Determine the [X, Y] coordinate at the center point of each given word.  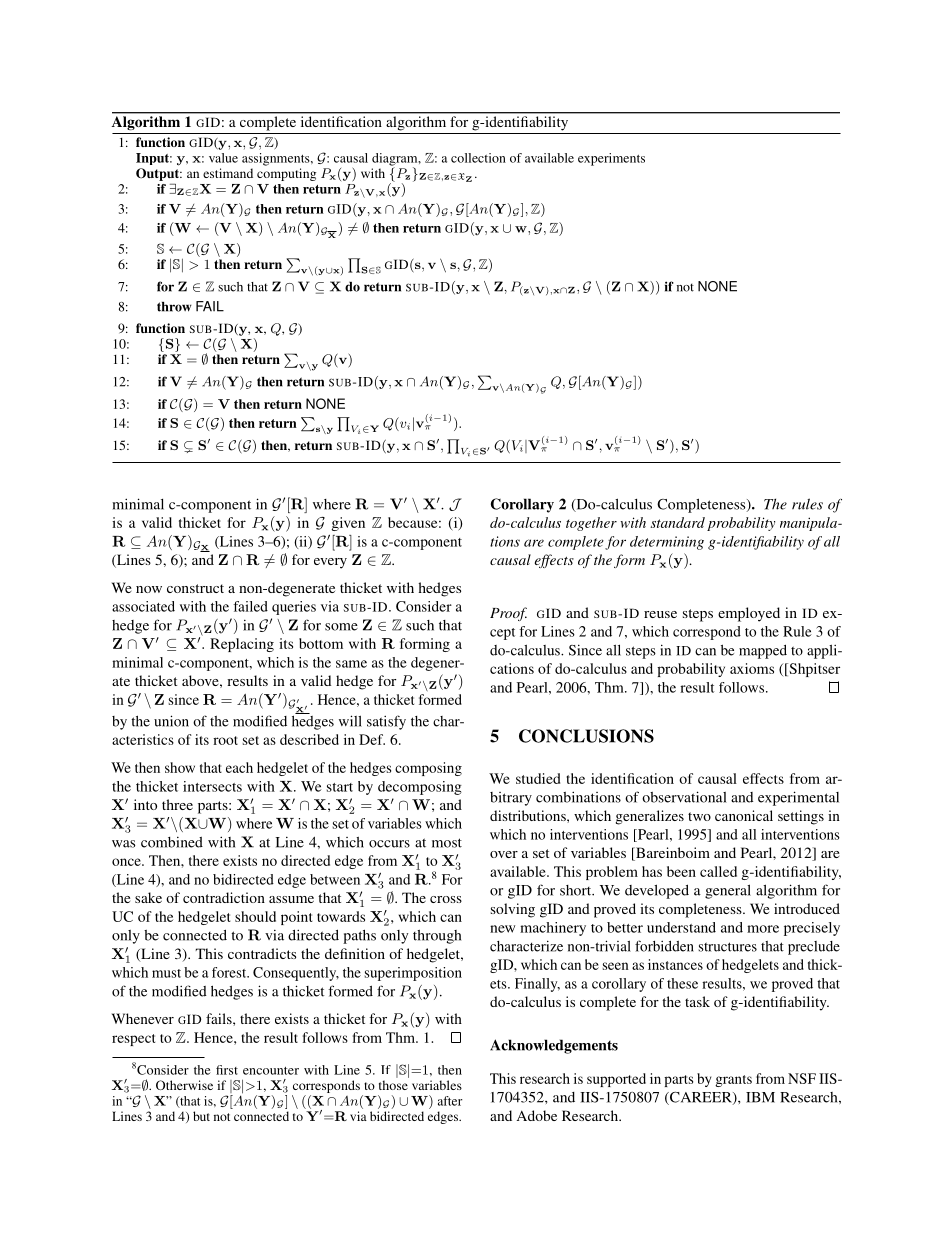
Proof [508, 614]
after [450, 1101]
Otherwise [184, 1085]
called [718, 871]
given [348, 524]
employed [749, 614]
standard [678, 522]
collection [478, 158]
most [447, 843]
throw [174, 307]
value [223, 158]
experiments [611, 159]
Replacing [242, 645]
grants [733, 1081]
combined [172, 842]
